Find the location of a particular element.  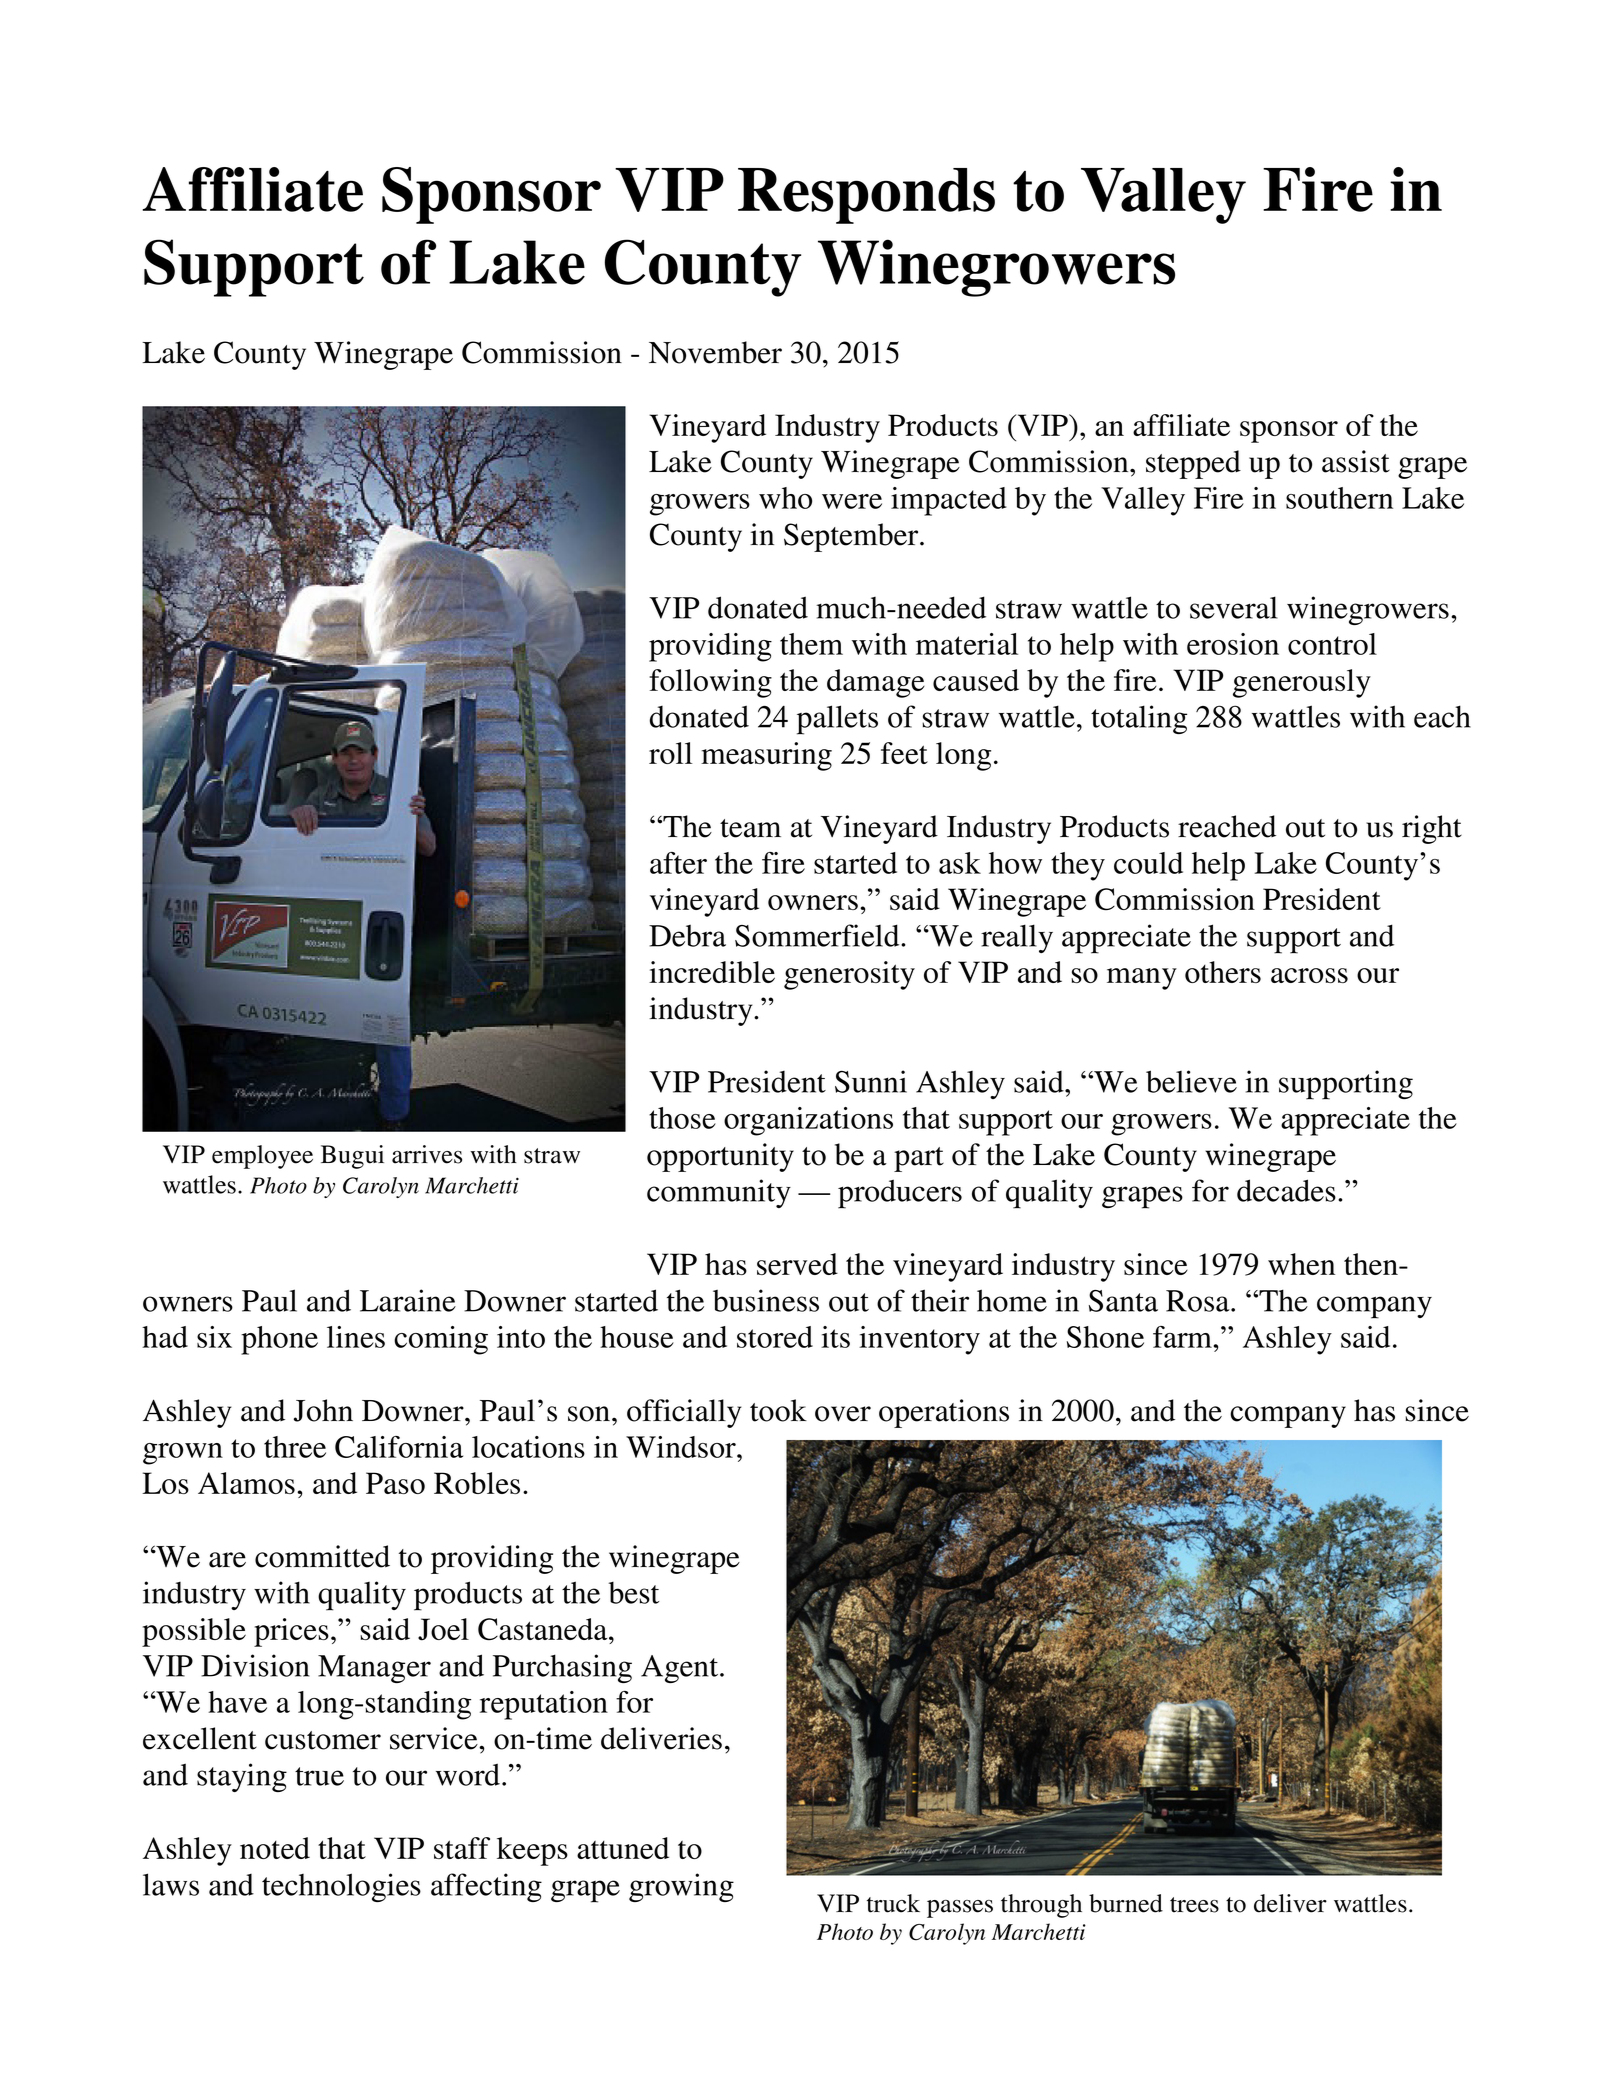

noted is located at coordinates (275, 1848).
